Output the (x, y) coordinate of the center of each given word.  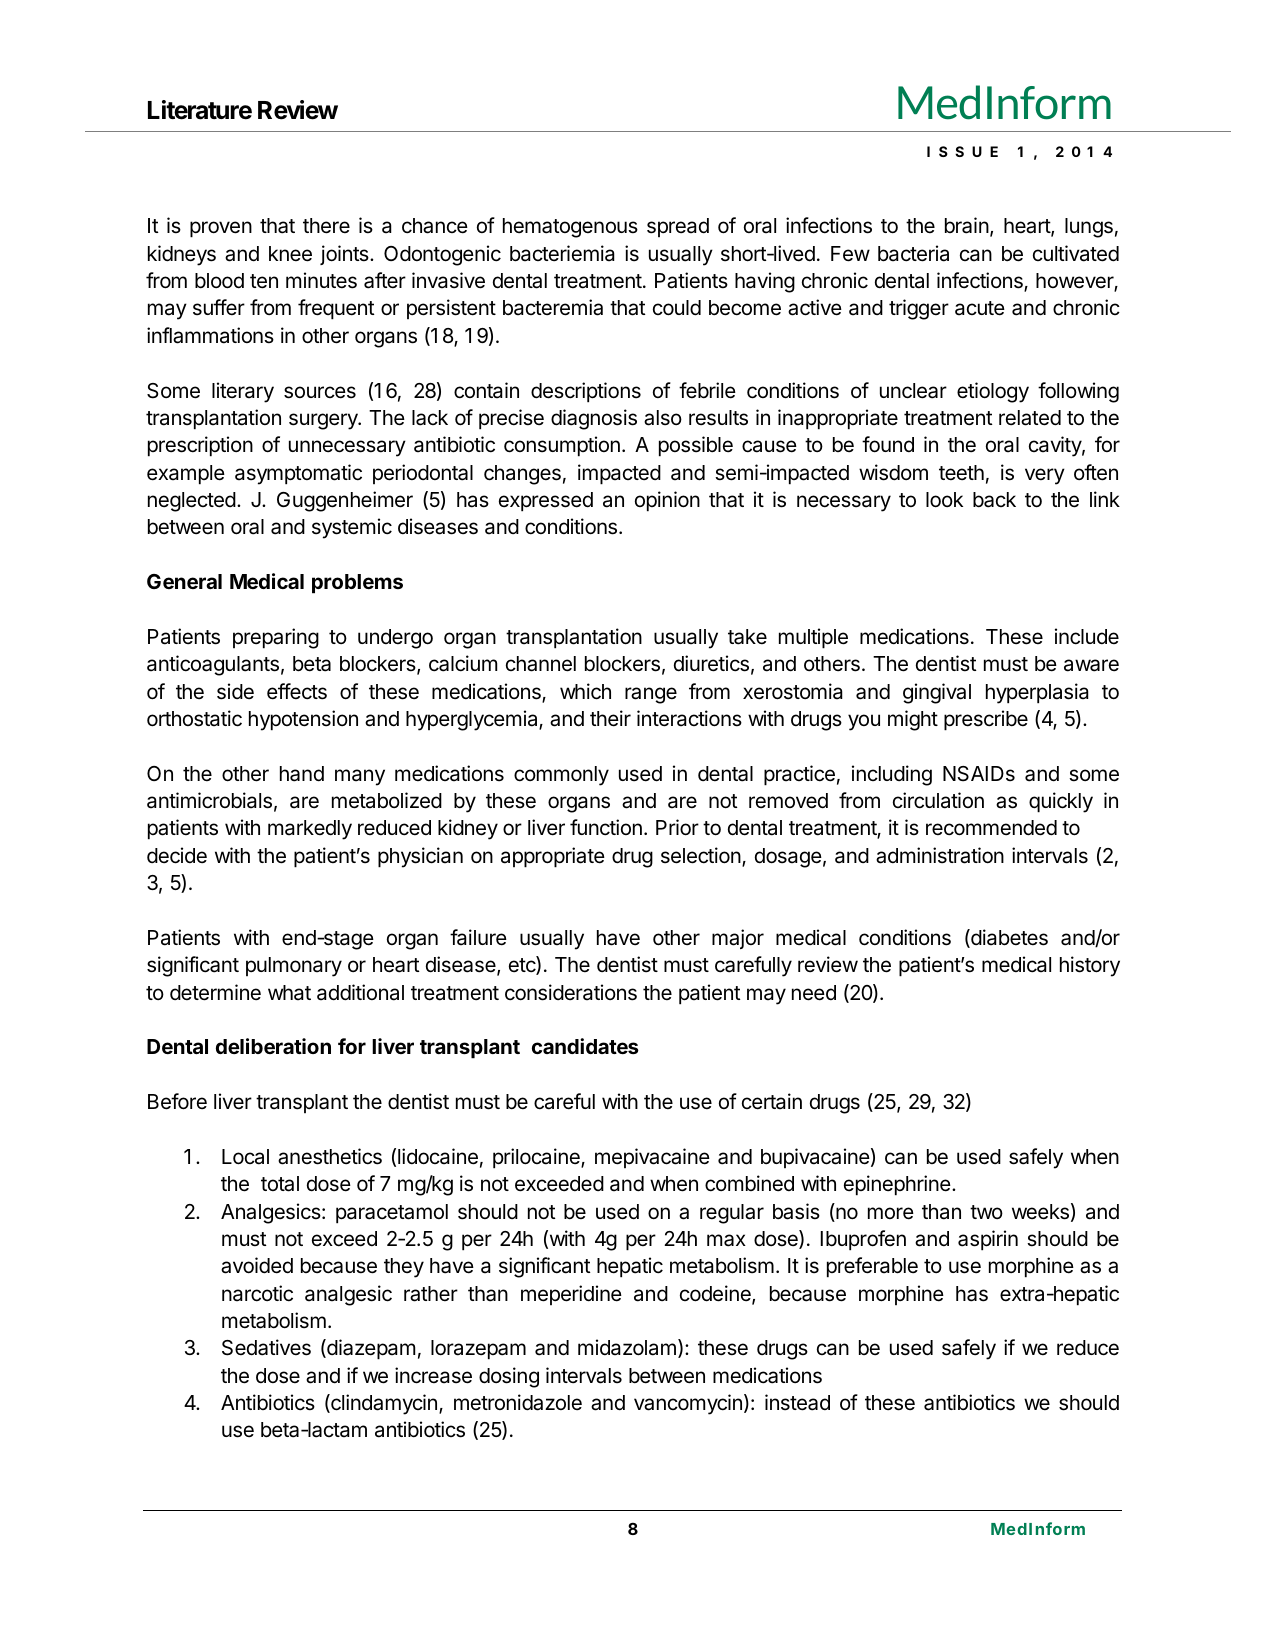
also (663, 418)
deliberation (273, 1046)
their (610, 718)
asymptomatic (298, 474)
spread (678, 227)
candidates (585, 1046)
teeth (961, 473)
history (1090, 966)
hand (302, 774)
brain (967, 225)
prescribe (986, 720)
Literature (200, 110)
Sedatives (266, 1347)
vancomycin (688, 1404)
